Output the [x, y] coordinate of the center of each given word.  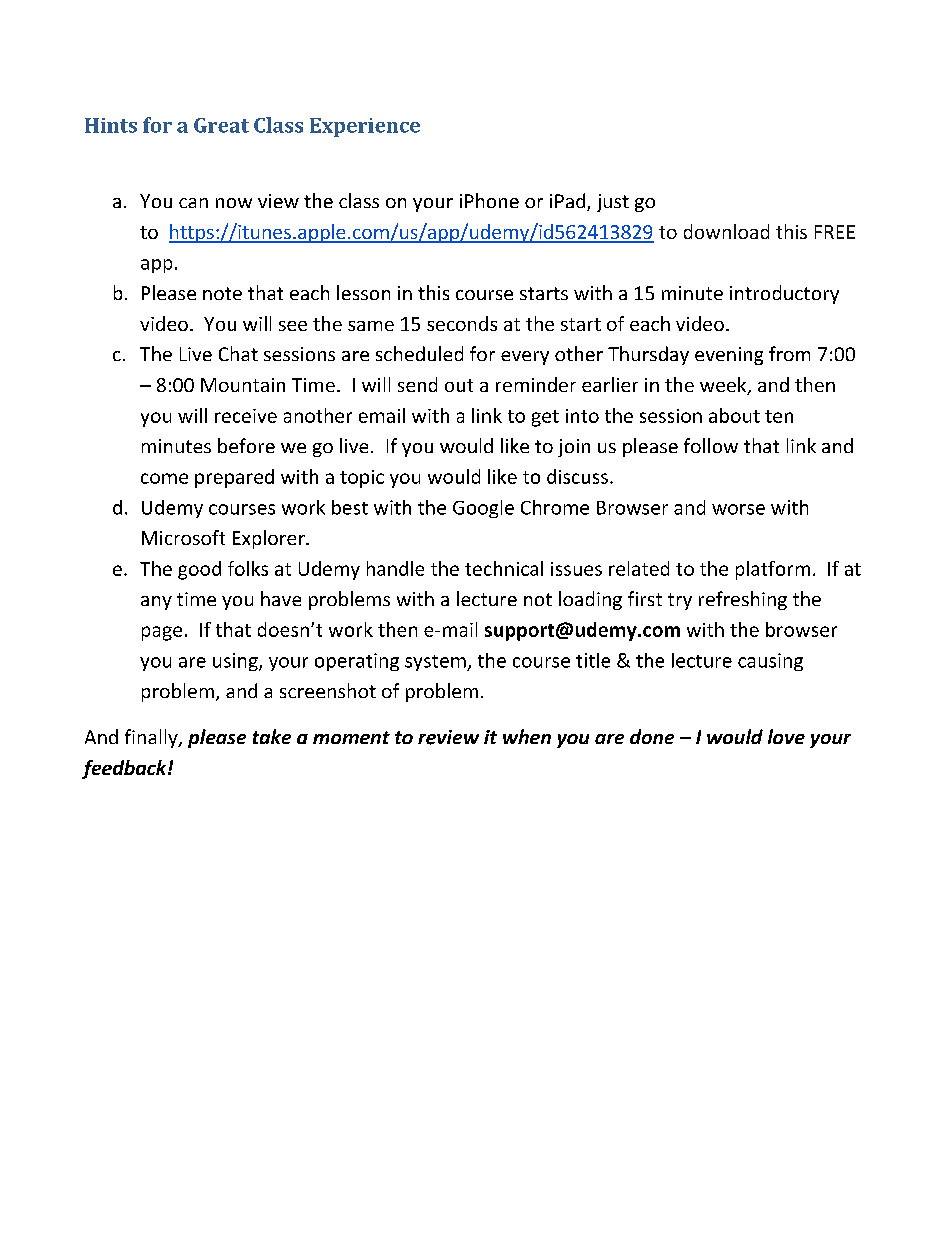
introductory [784, 294]
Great [221, 125]
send [417, 384]
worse [738, 509]
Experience [365, 127]
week [724, 386]
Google [483, 509]
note [222, 293]
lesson [363, 292]
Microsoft [183, 537]
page [162, 633]
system [436, 663]
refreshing [743, 600]
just [613, 203]
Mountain [243, 385]
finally [152, 738]
